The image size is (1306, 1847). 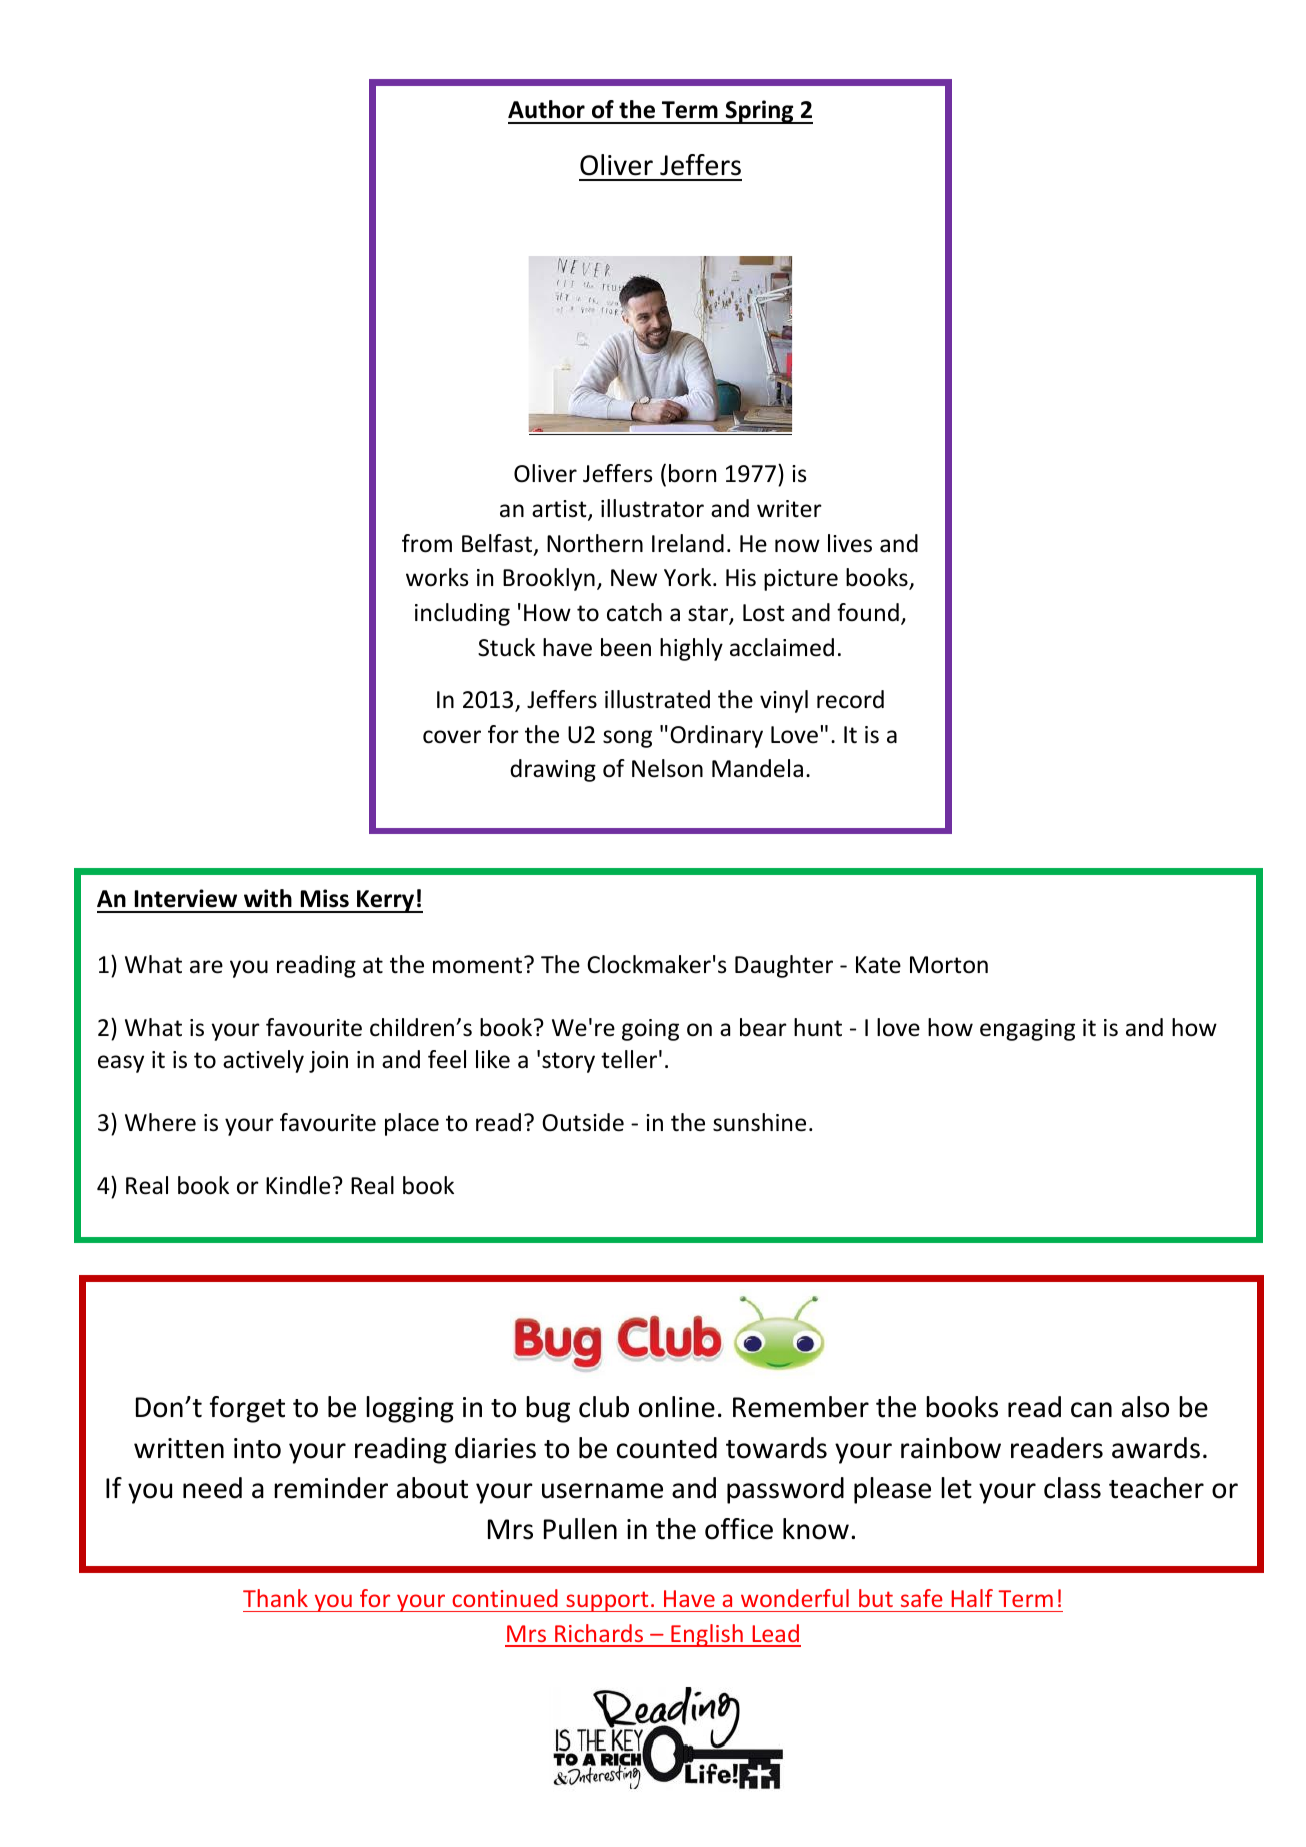 I want to click on Kindle, so click(x=298, y=1185).
